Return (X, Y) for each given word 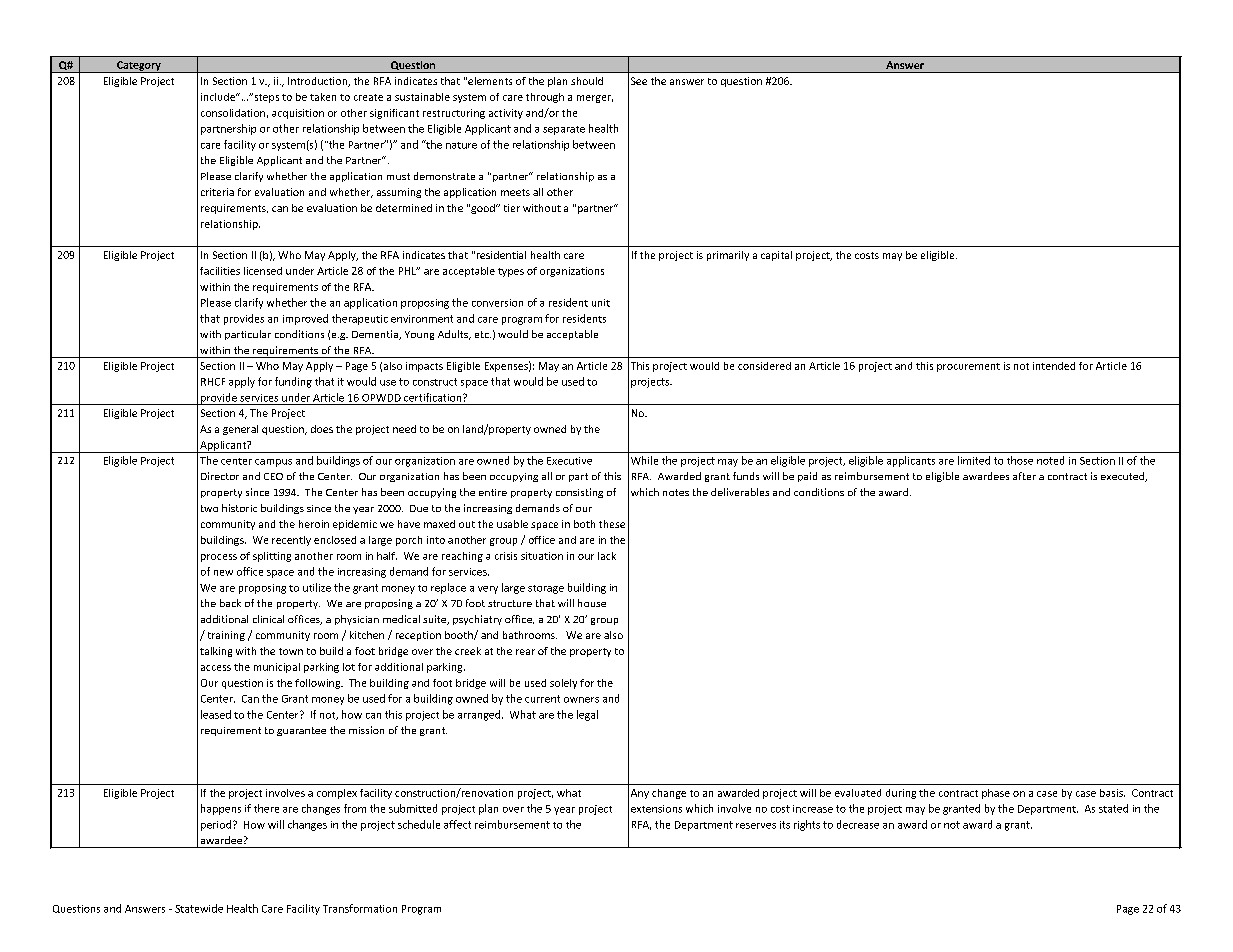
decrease (858, 824)
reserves (756, 826)
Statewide (199, 908)
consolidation (233, 113)
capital (776, 256)
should (587, 81)
